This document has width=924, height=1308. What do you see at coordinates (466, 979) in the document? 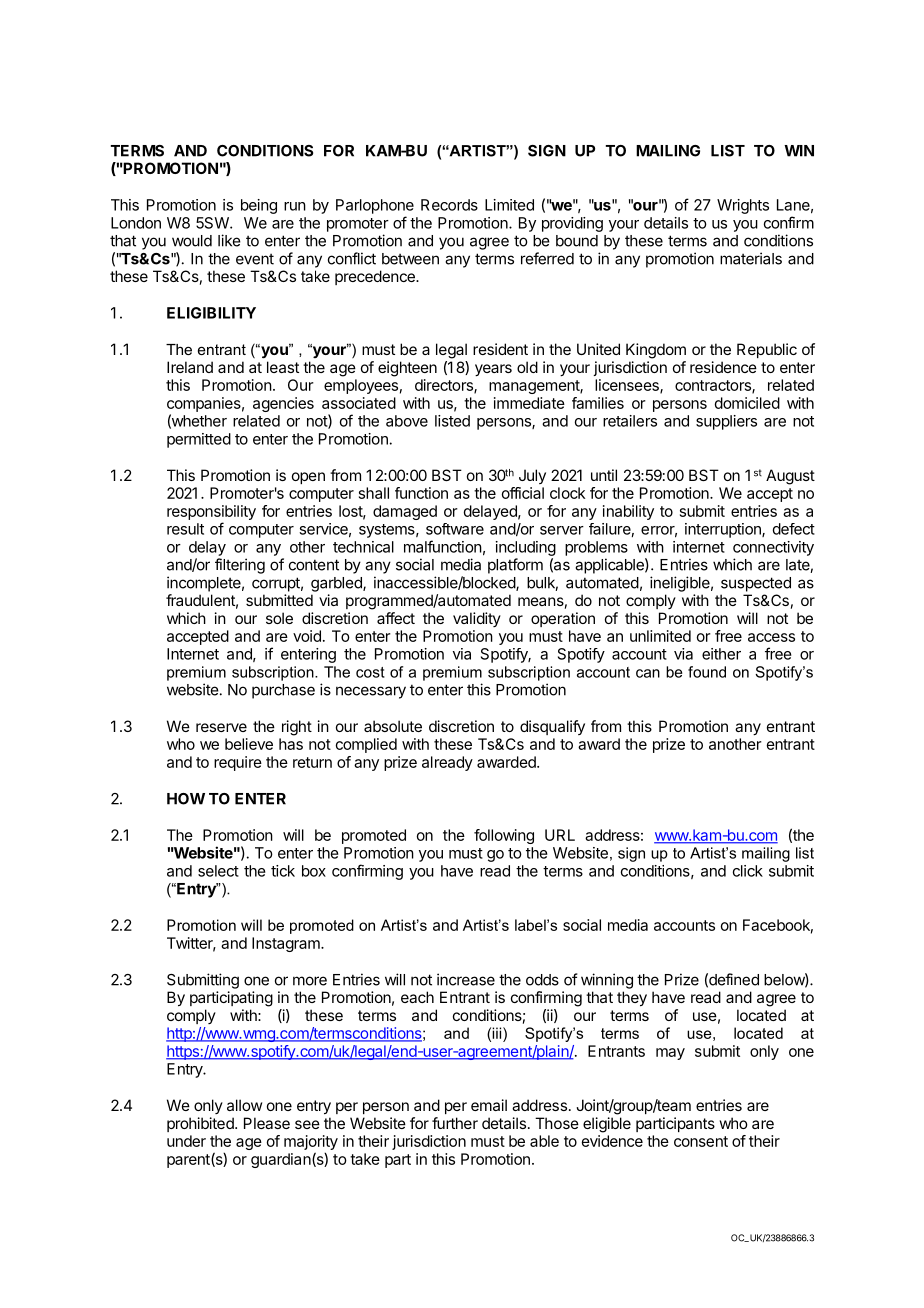
I see `increase` at bounding box center [466, 979].
